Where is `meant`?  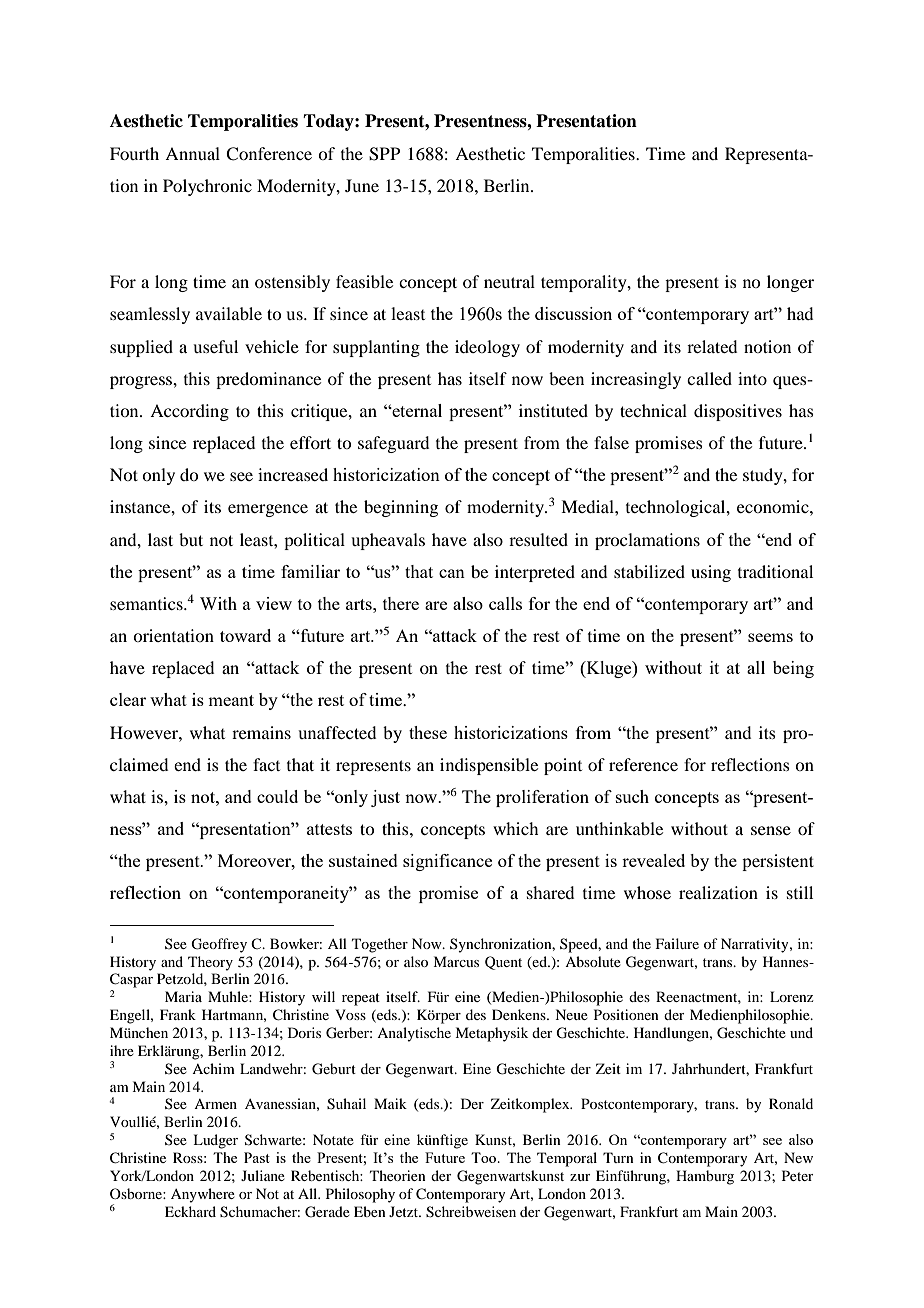 meant is located at coordinates (231, 700).
